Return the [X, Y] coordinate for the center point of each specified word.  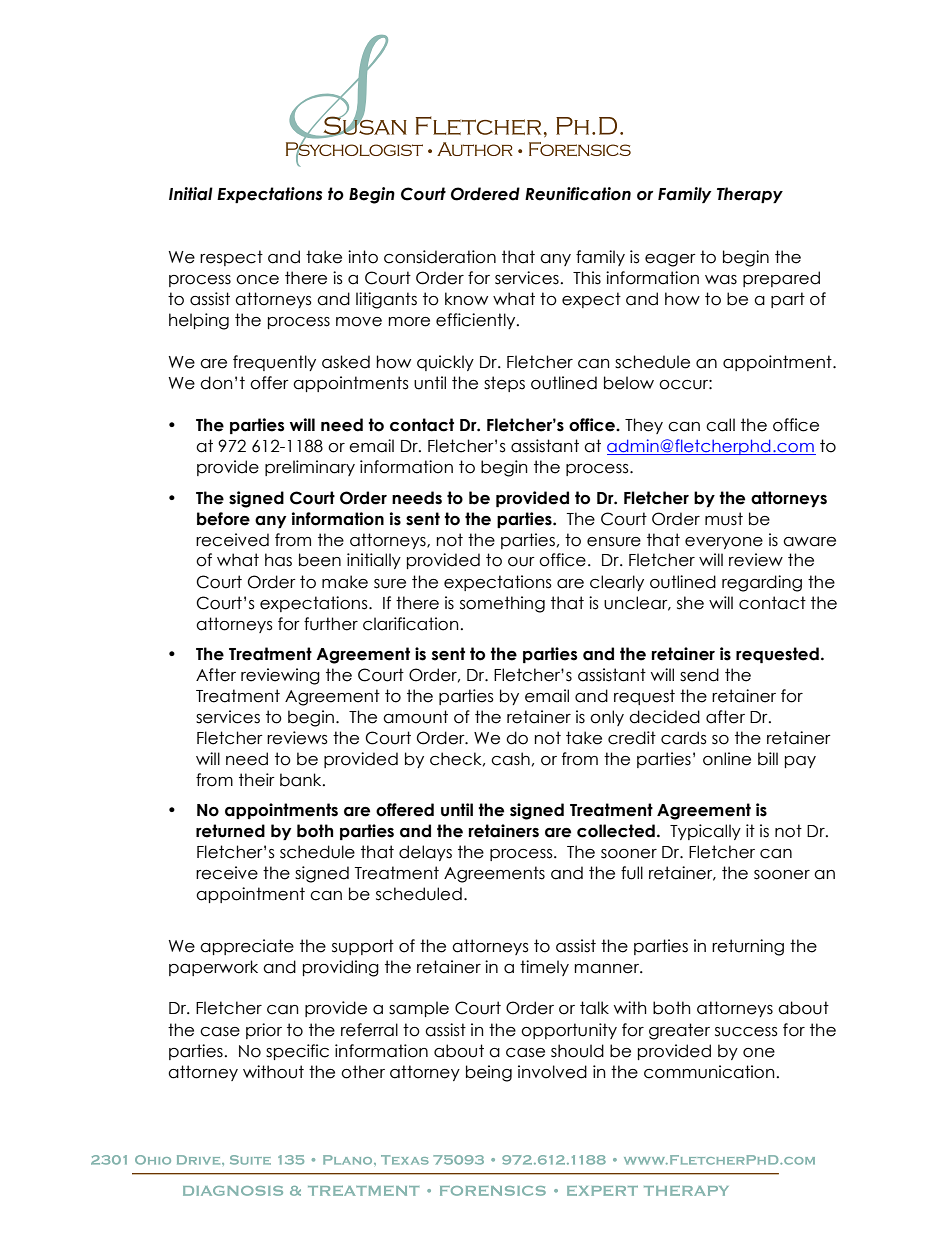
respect [231, 258]
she [690, 603]
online [727, 759]
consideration [440, 257]
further [331, 624]
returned [230, 831]
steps [504, 384]
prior [264, 1031]
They [644, 426]
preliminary [310, 468]
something [502, 604]
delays [425, 853]
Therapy [750, 195]
